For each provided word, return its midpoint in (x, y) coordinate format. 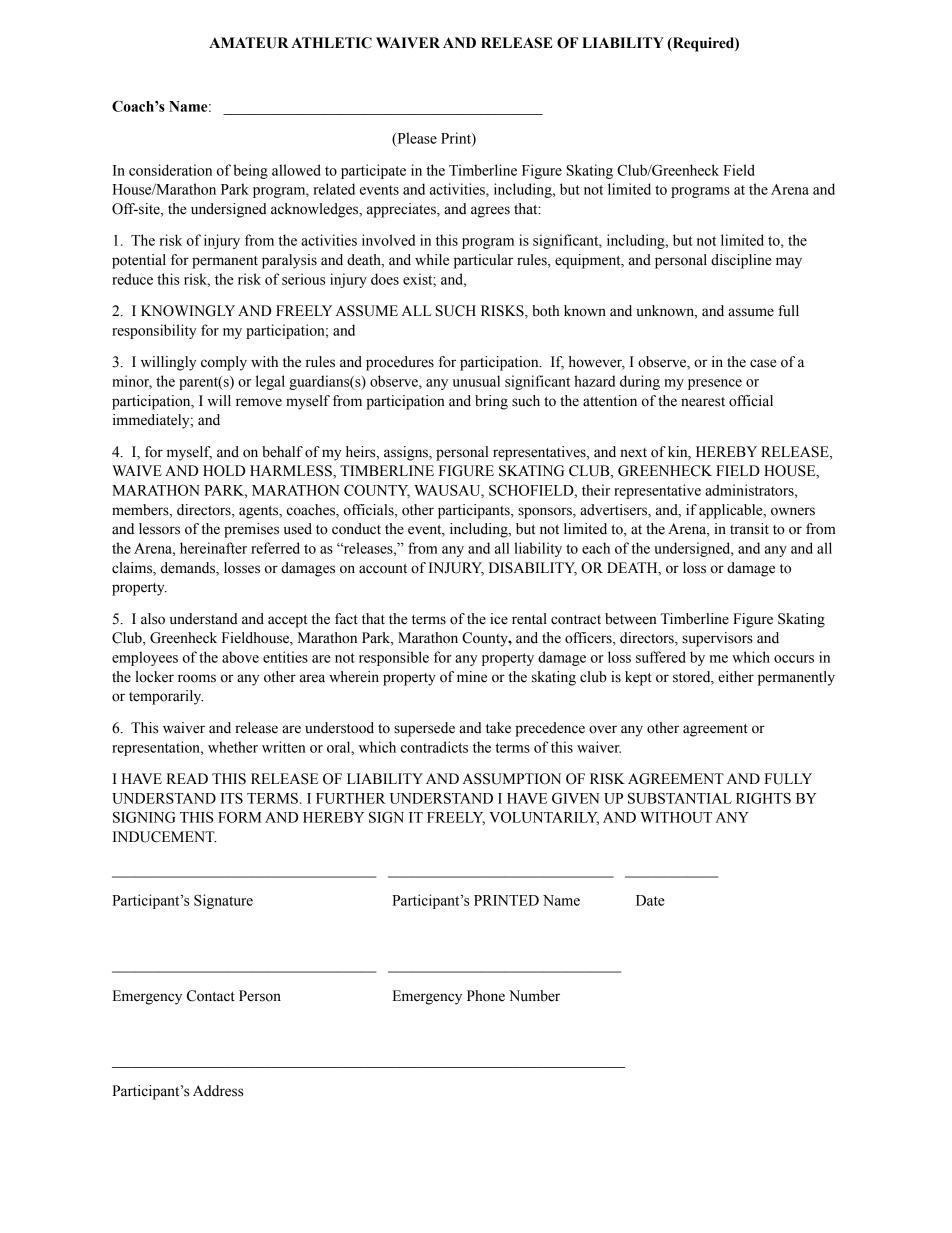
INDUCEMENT (165, 837)
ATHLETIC (331, 43)
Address (218, 1091)
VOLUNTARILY (544, 818)
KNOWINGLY (188, 311)
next (633, 453)
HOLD (224, 471)
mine (472, 677)
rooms (197, 678)
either (736, 677)
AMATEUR (248, 43)
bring (491, 402)
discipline (741, 261)
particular (483, 261)
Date (650, 900)
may (789, 263)
